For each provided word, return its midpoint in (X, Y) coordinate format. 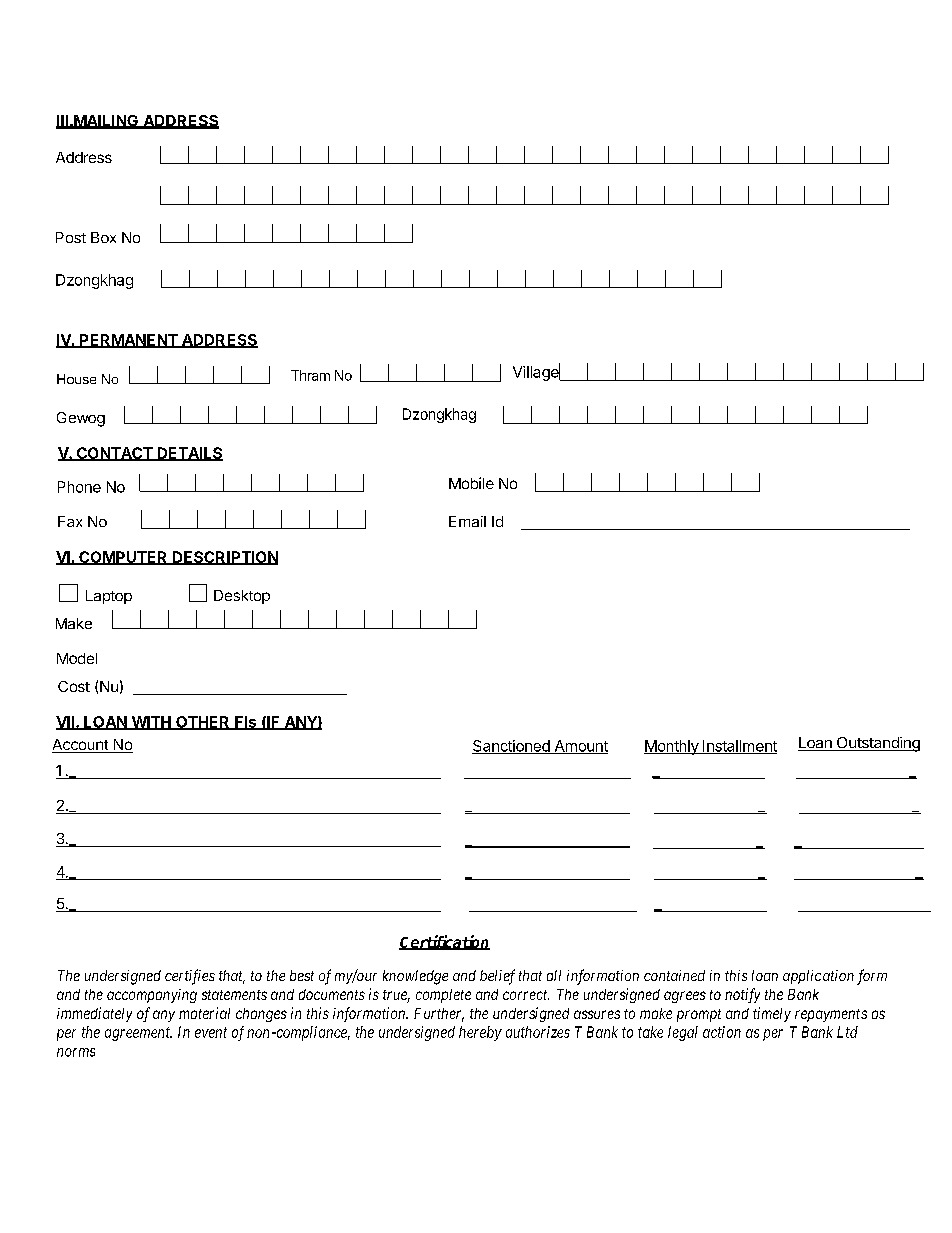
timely (772, 1014)
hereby (480, 1033)
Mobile (471, 483)
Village (537, 372)
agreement (138, 1034)
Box (103, 237)
